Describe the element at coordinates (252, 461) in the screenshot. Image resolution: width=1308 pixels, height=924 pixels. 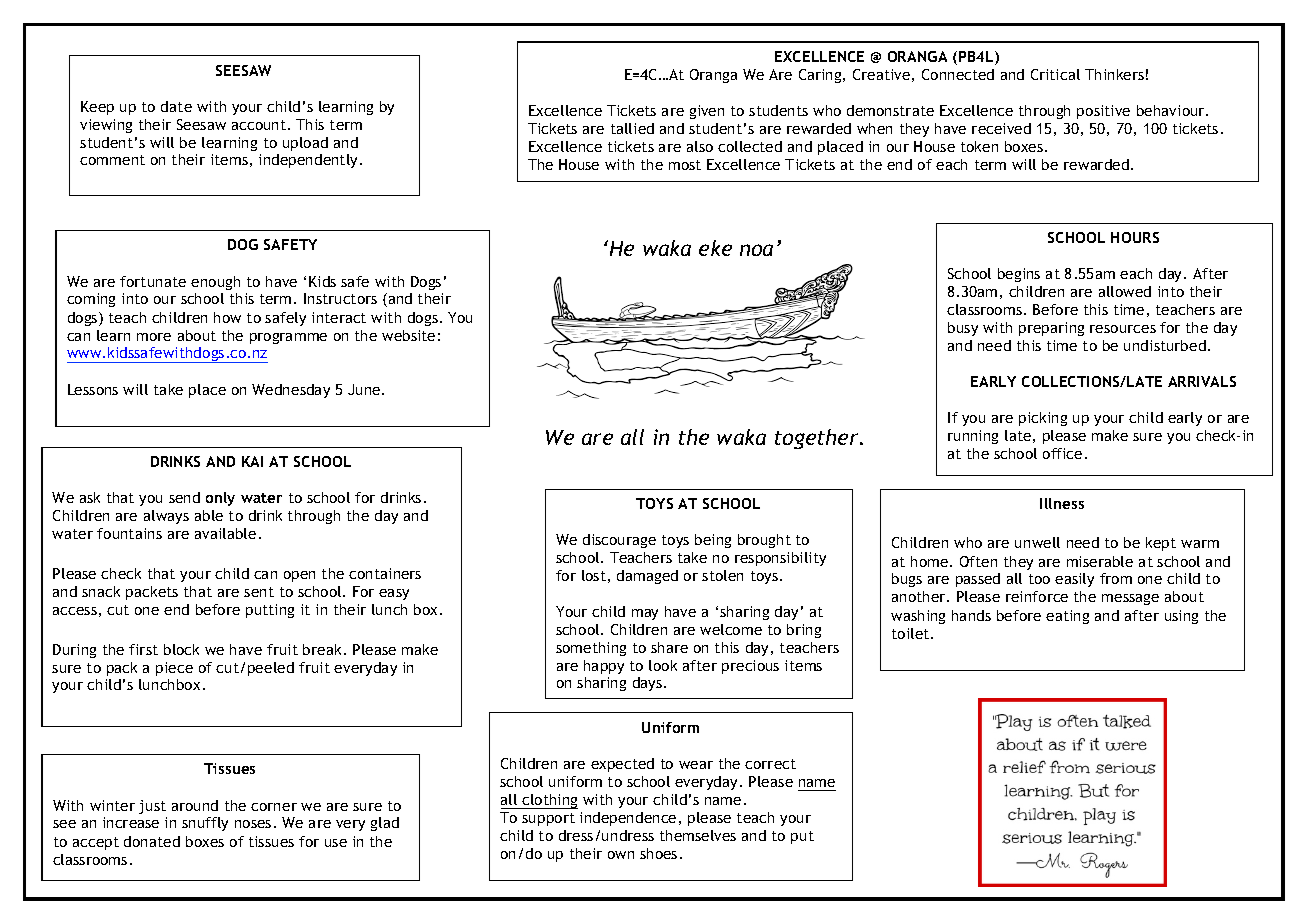
I see `KAI` at that location.
